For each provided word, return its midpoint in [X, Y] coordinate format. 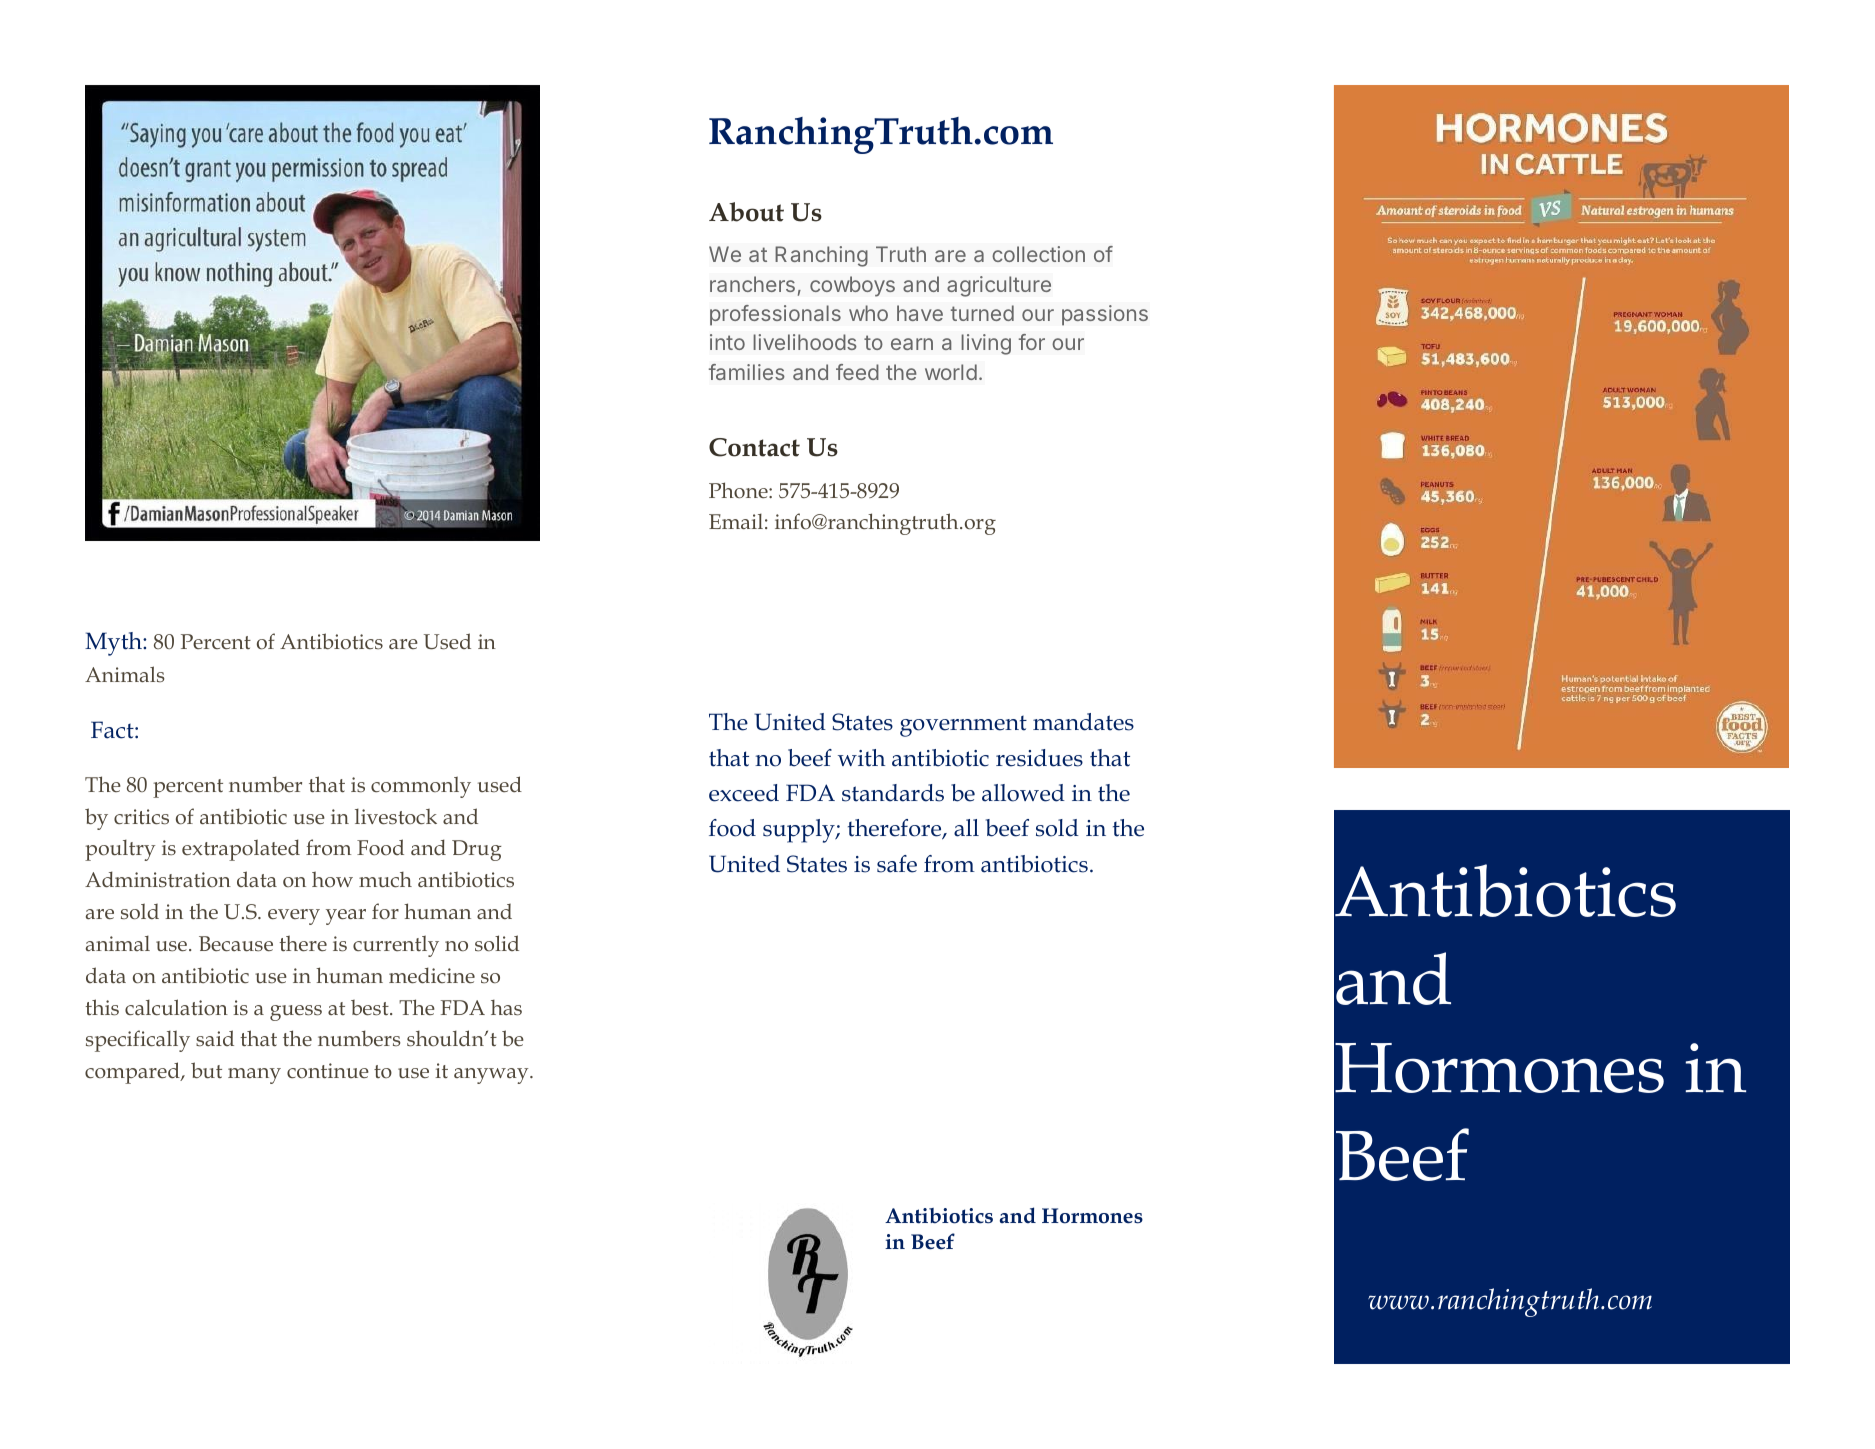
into [727, 342]
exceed [744, 793]
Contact [754, 447]
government [963, 726]
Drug [477, 850]
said [215, 1038]
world [951, 372]
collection [1038, 254]
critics [141, 817]
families [747, 372]
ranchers [752, 284]
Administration [158, 879]
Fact [113, 730]
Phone [739, 490]
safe [897, 864]
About [746, 212]
